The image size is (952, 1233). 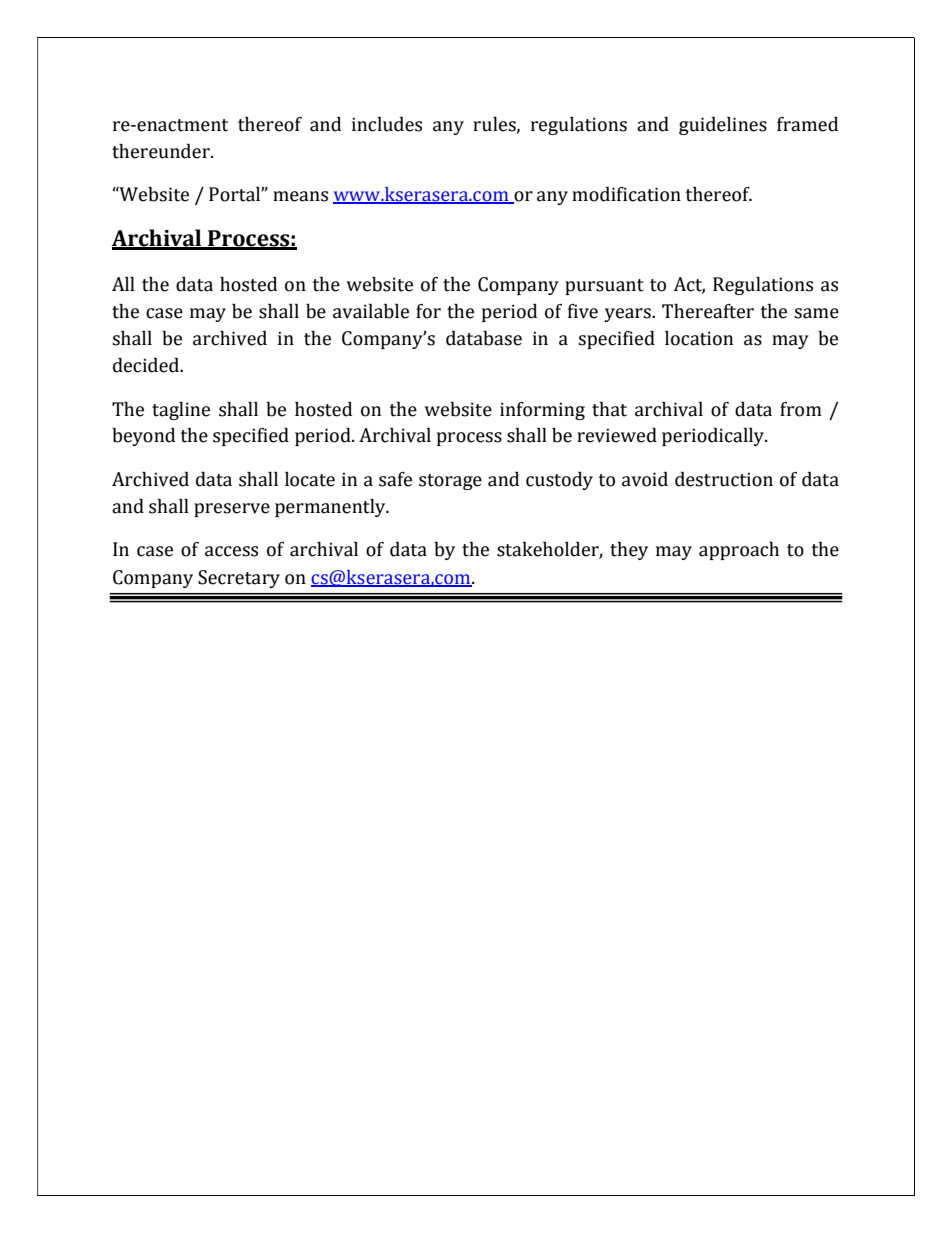 I want to click on modification, so click(x=626, y=194).
